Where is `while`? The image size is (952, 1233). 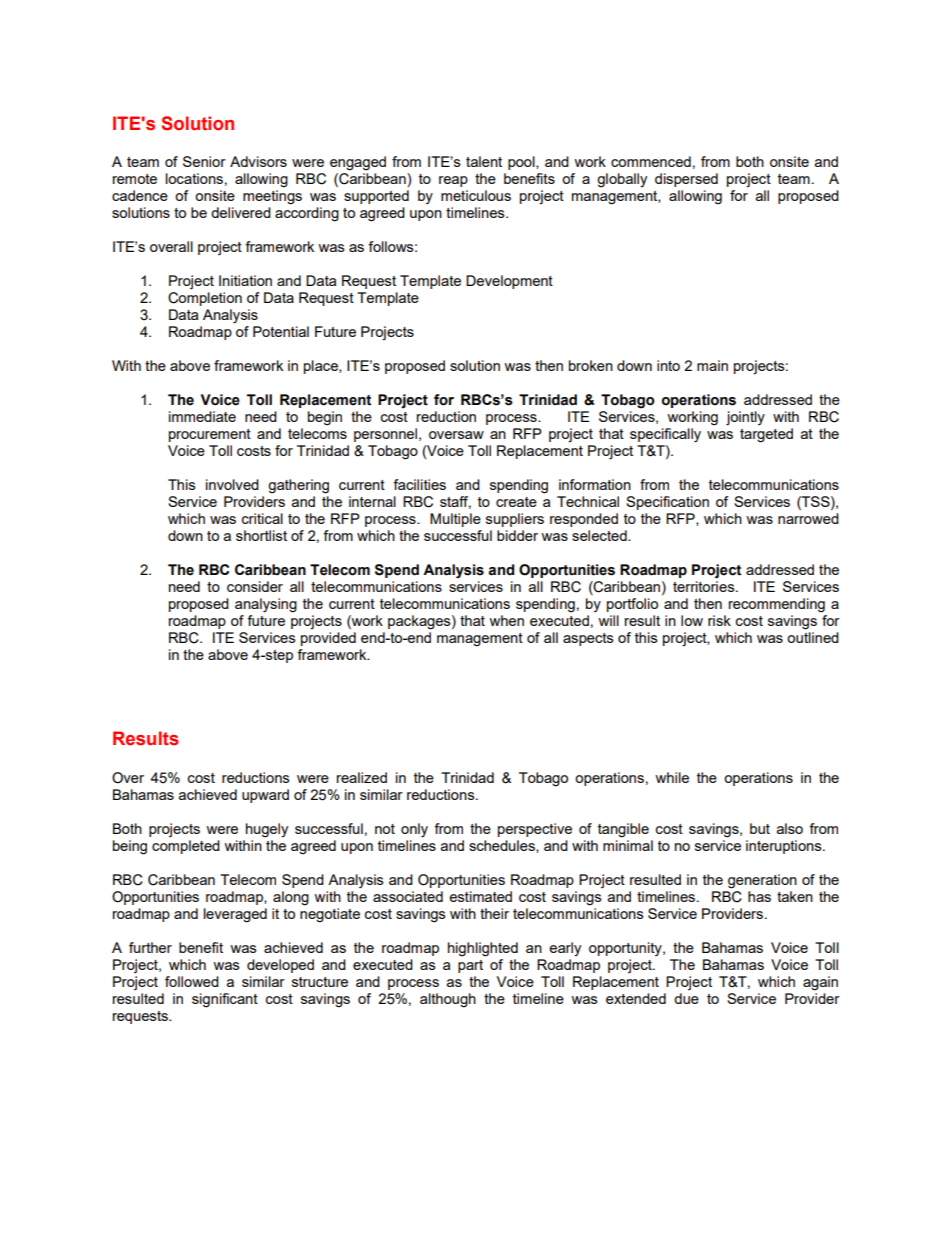 while is located at coordinates (672, 777).
